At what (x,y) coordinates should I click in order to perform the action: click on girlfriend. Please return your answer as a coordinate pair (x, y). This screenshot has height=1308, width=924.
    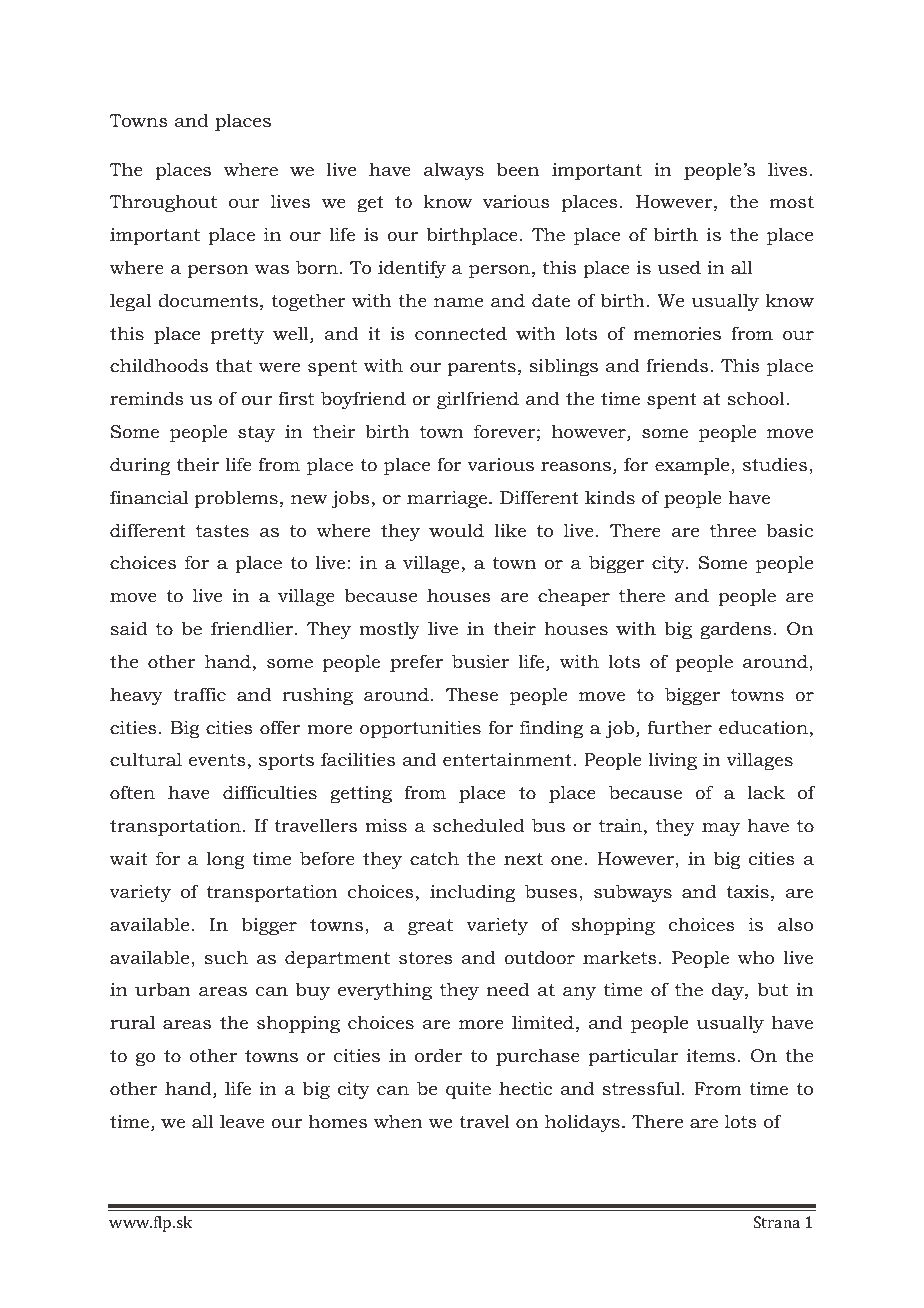
    Looking at the image, I should click on (478, 400).
